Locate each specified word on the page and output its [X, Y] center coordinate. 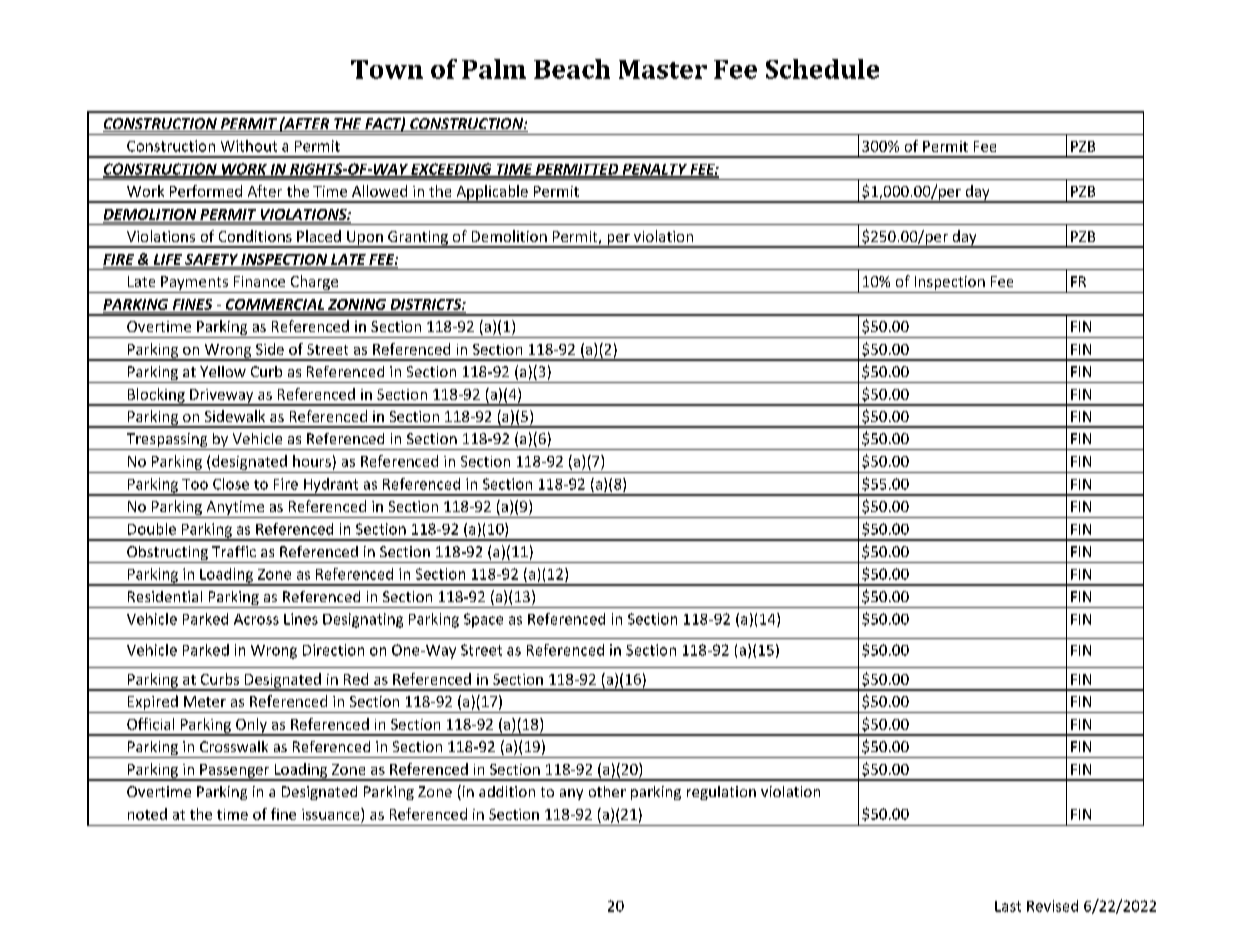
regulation [721, 793]
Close [231, 484]
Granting [418, 239]
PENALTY [654, 170]
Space [483, 620]
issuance [332, 814]
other [607, 791]
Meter [205, 701]
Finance [259, 281]
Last [1008, 906]
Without [249, 146]
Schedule [822, 69]
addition [507, 791]
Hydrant [331, 486]
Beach [572, 69]
